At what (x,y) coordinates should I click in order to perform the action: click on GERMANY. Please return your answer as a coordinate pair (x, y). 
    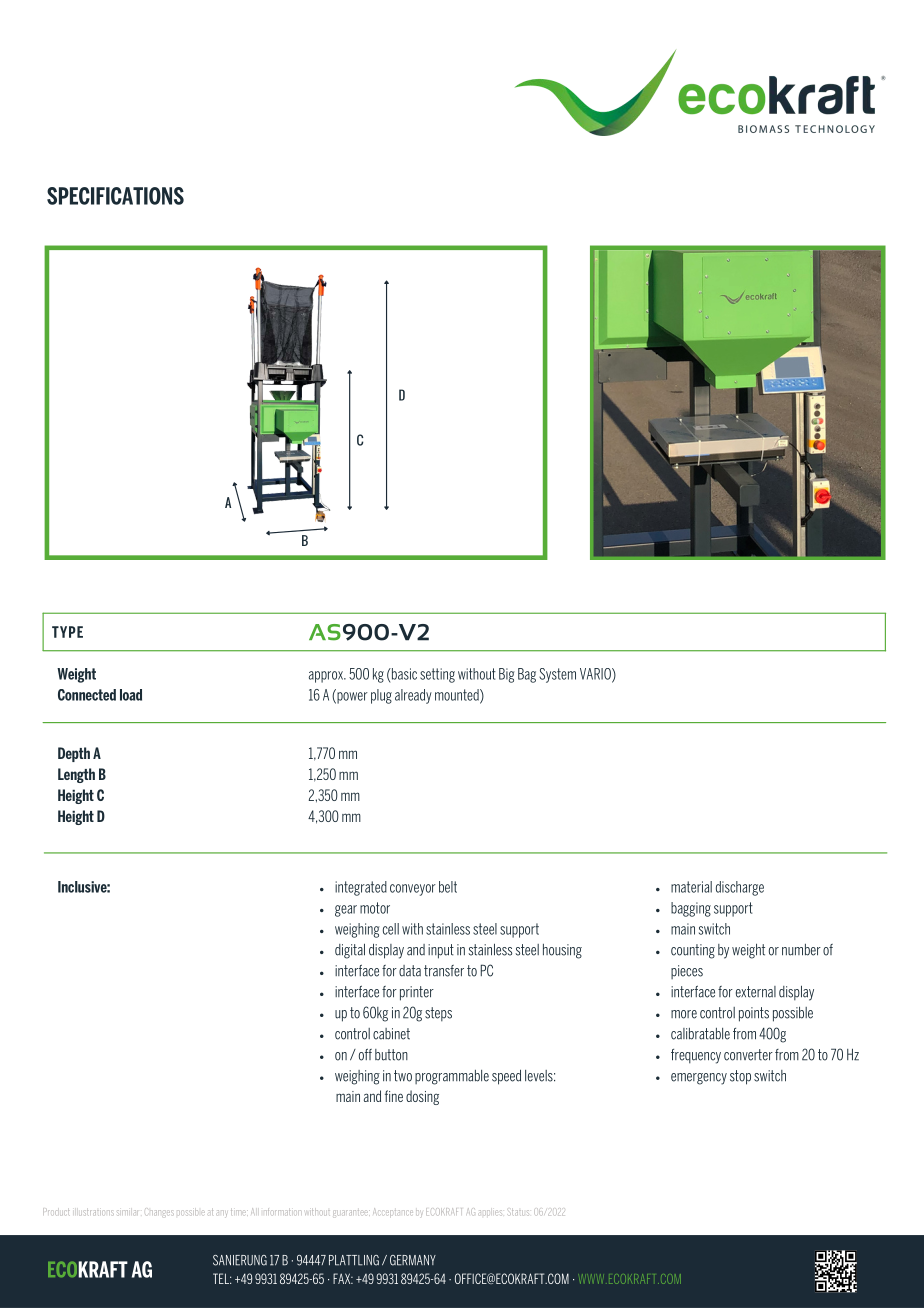
    Looking at the image, I should click on (413, 1260).
